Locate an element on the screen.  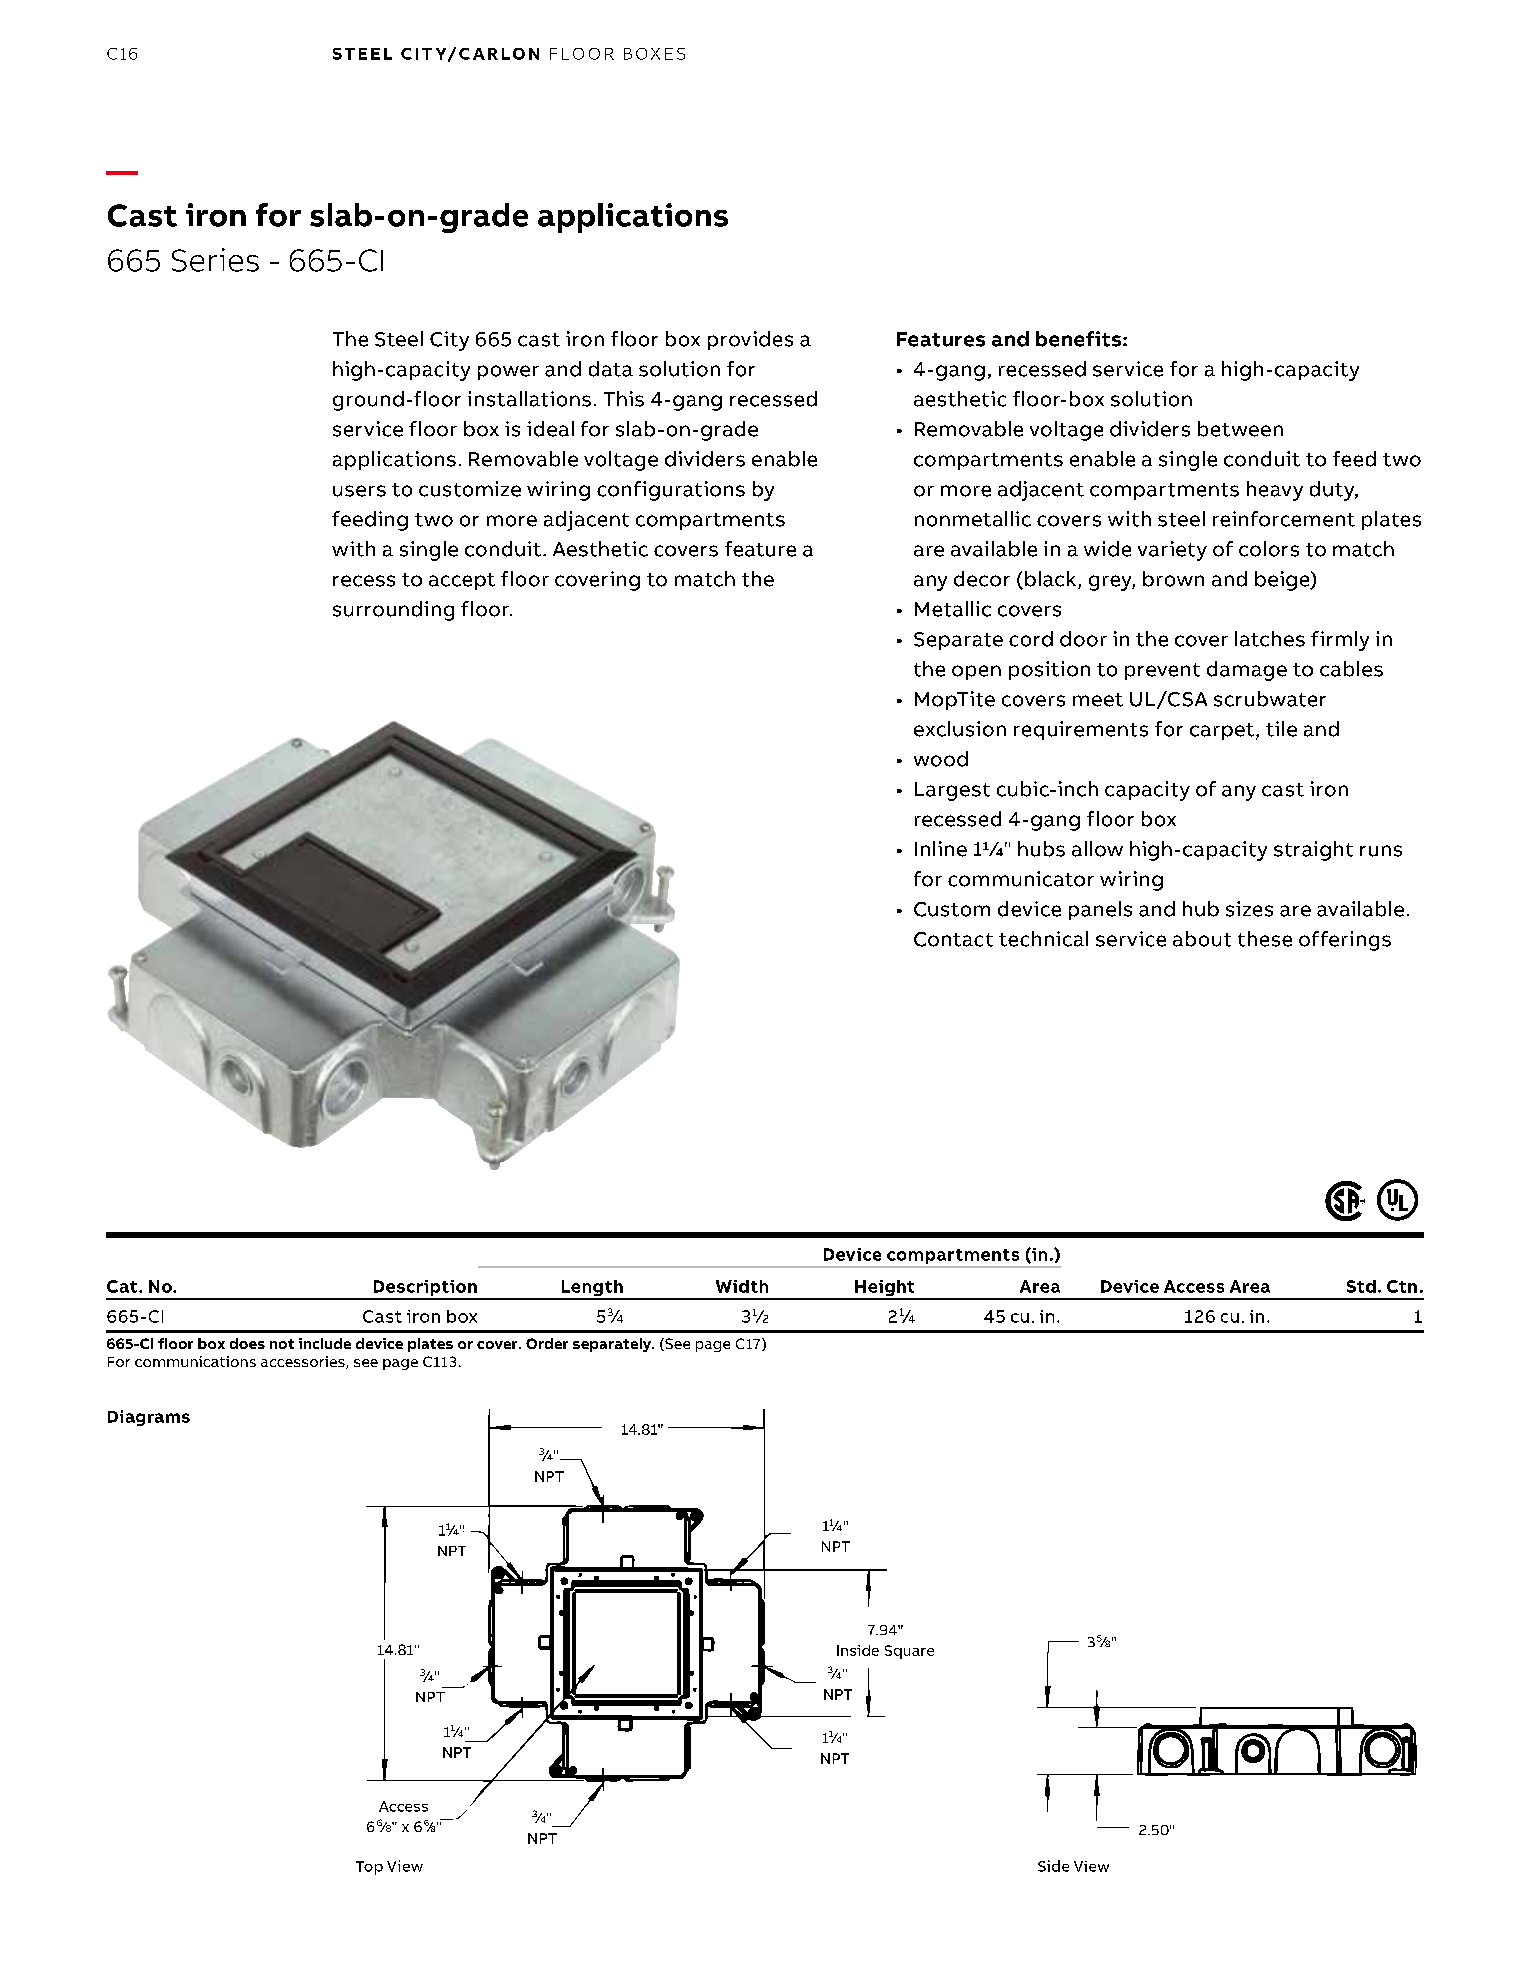
Series is located at coordinates (215, 260).
